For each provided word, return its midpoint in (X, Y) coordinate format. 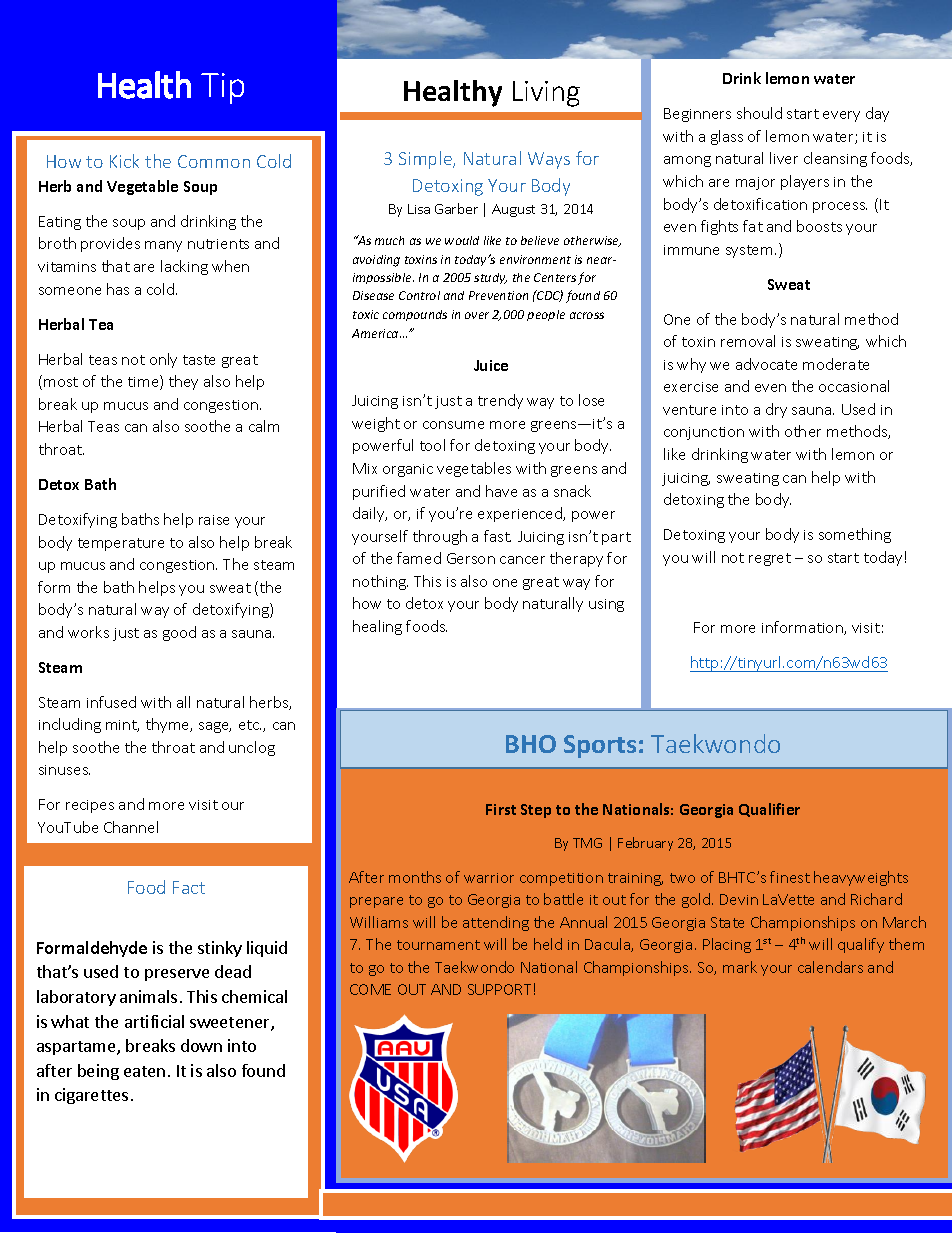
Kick (124, 161)
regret (770, 559)
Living (546, 94)
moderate (836, 364)
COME (370, 989)
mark (740, 967)
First (501, 809)
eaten (144, 1071)
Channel (131, 827)
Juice (491, 365)
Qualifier (769, 810)
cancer (522, 560)
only (163, 360)
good (179, 633)
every (841, 116)
